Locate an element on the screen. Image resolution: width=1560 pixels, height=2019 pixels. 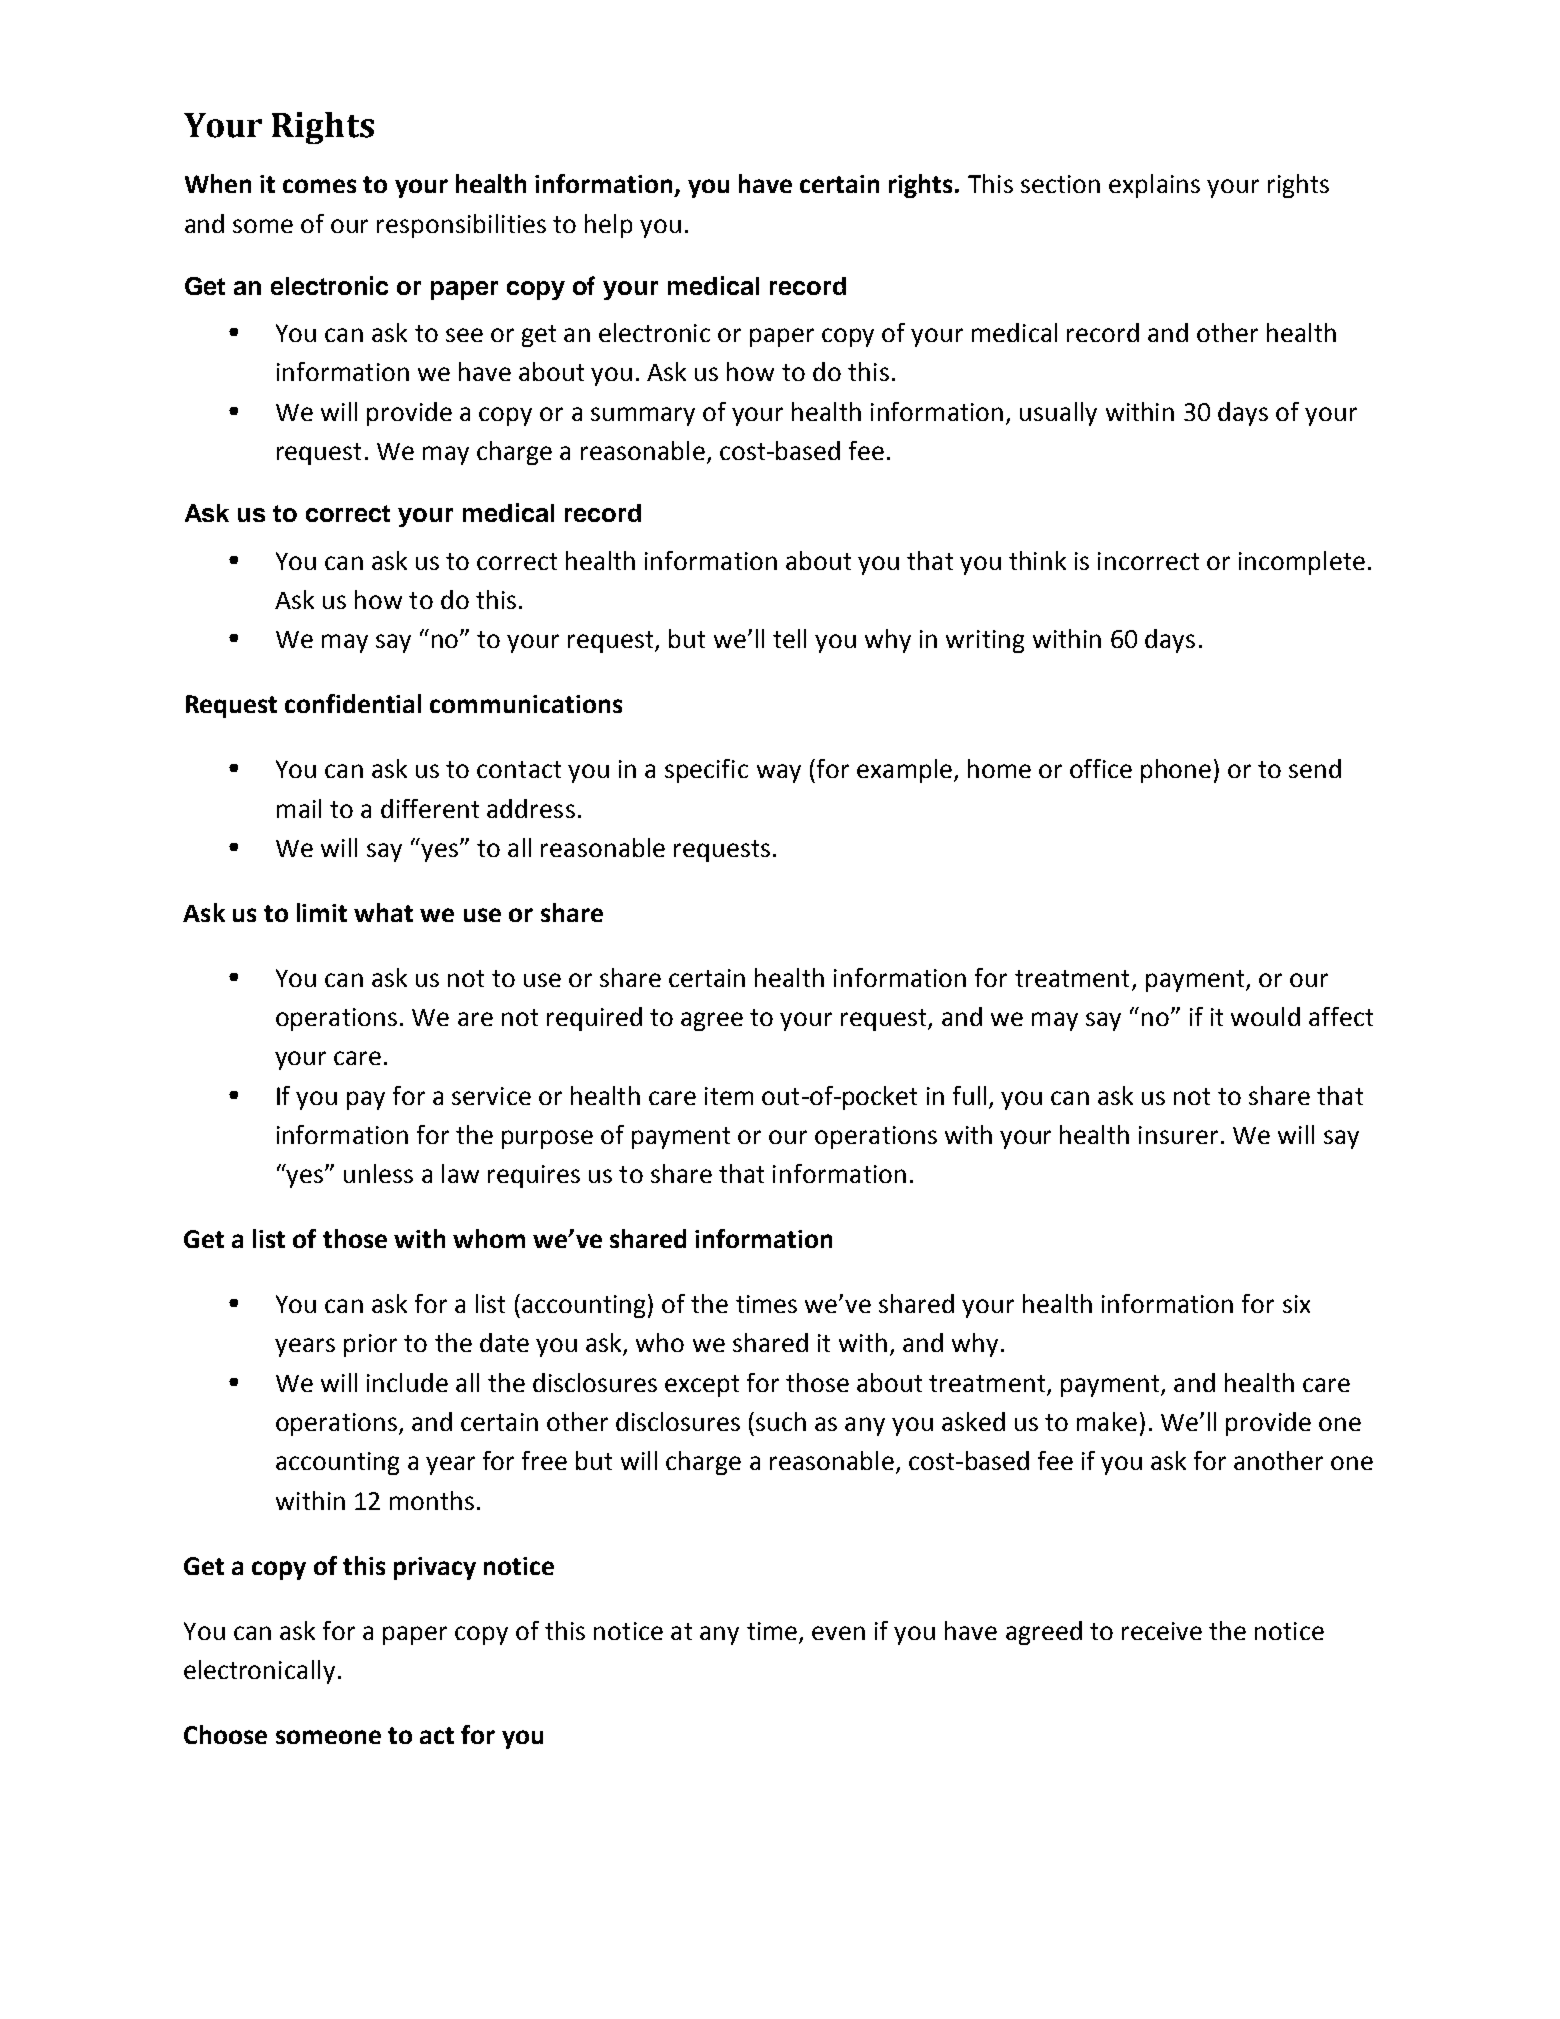
Choose is located at coordinates (225, 1734).
